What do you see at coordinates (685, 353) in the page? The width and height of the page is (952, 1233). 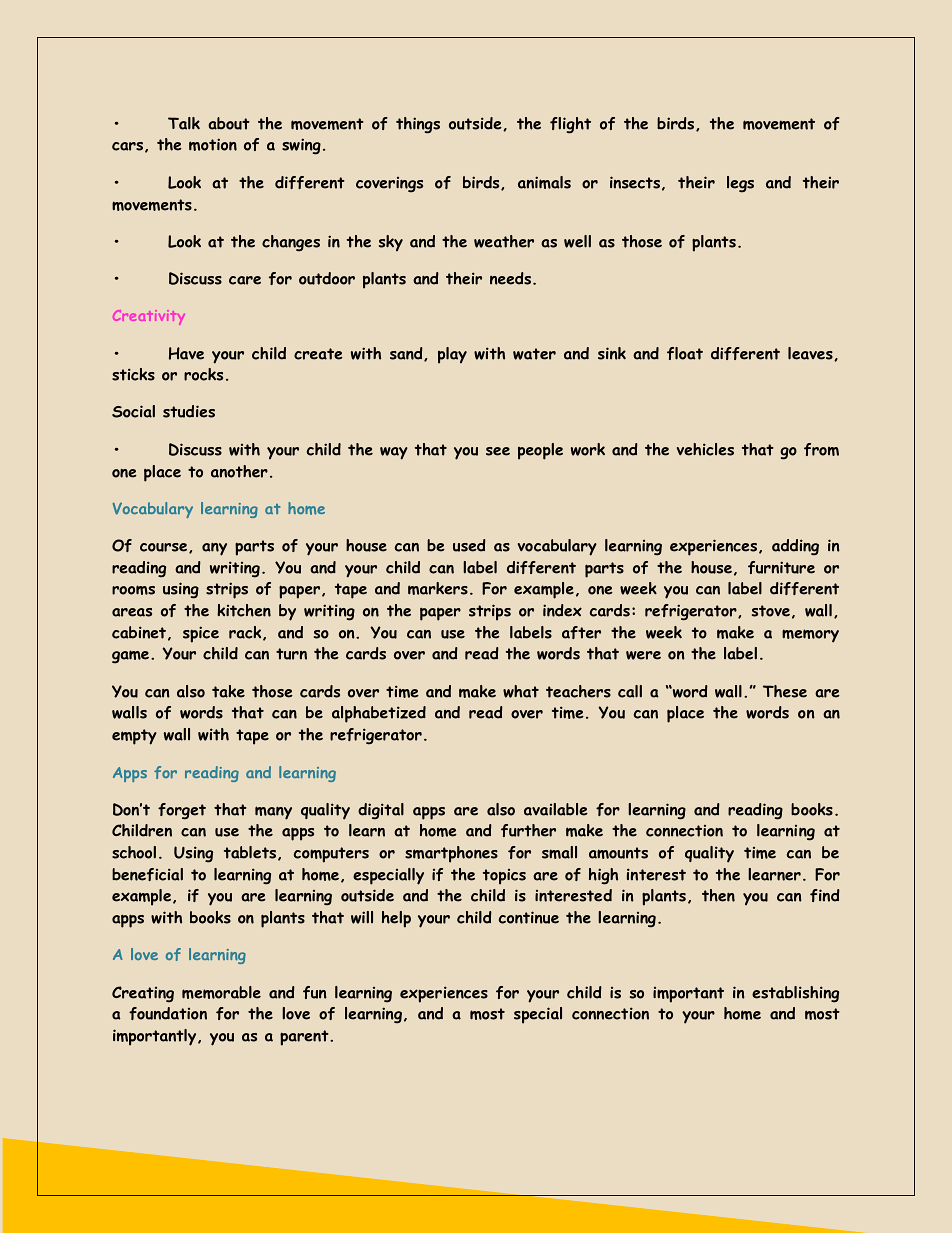 I see `float` at bounding box center [685, 353].
